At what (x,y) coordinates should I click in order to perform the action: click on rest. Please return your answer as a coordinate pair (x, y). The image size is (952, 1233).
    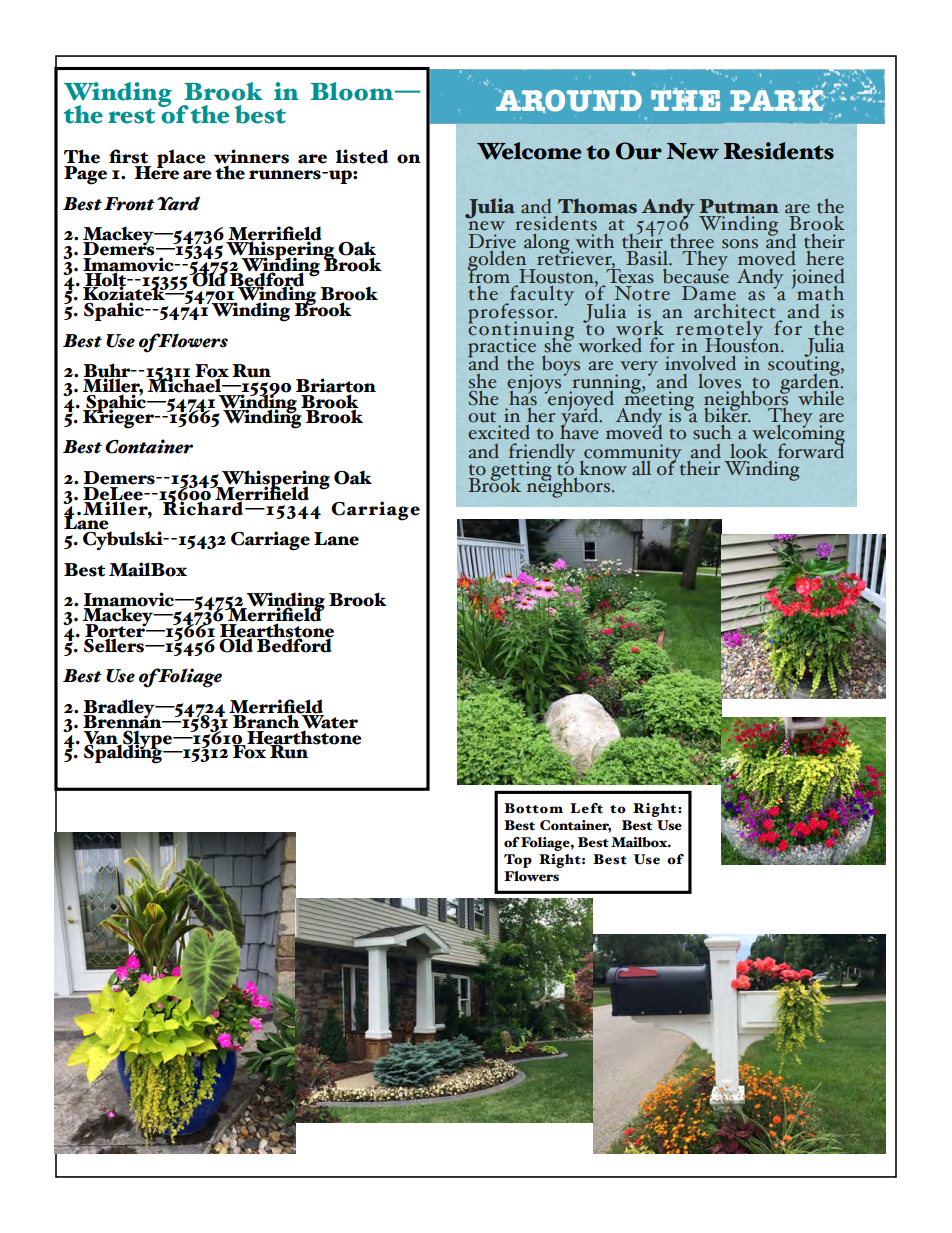
    Looking at the image, I should click on (131, 116).
